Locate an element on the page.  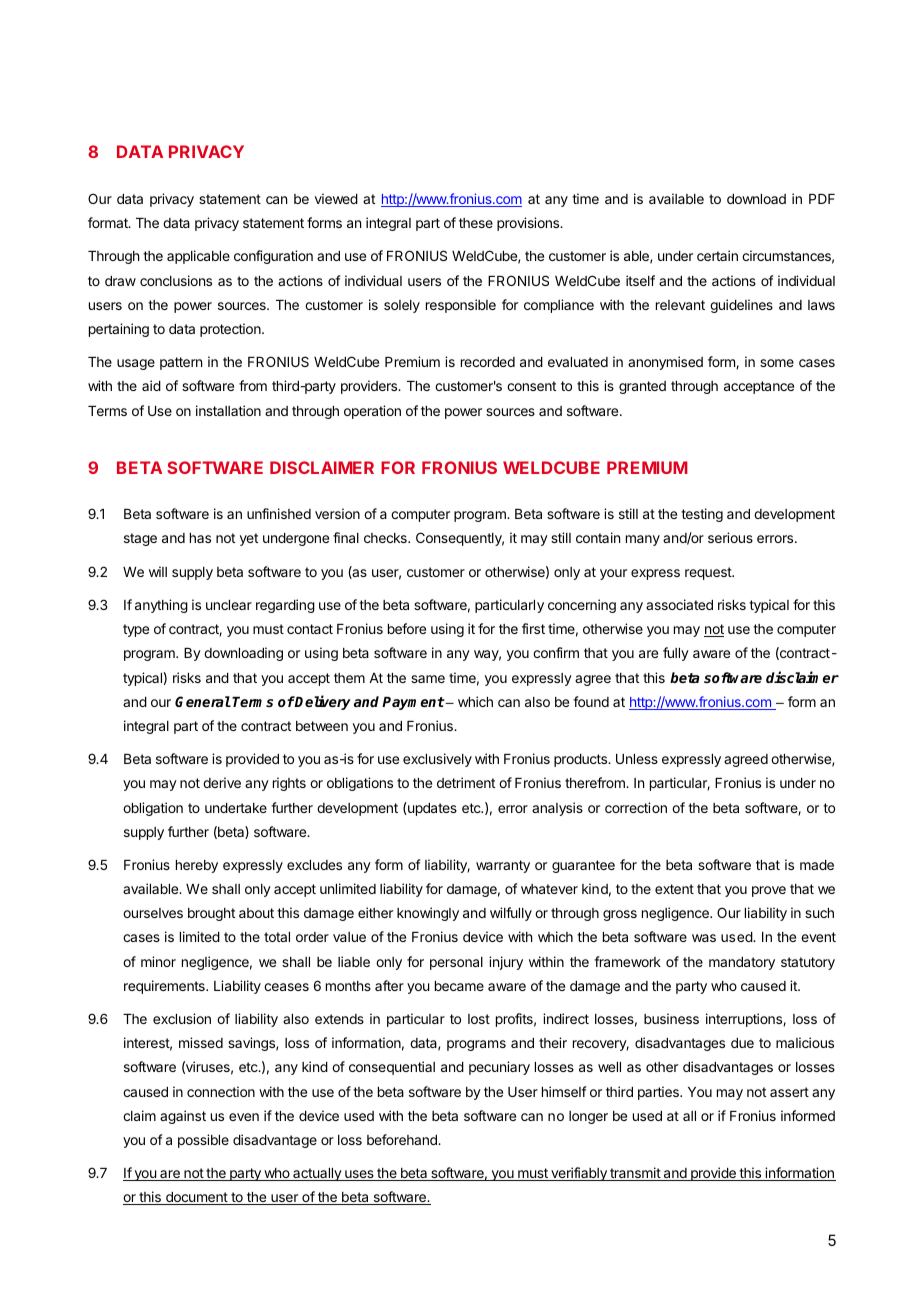
installation is located at coordinates (228, 410).
